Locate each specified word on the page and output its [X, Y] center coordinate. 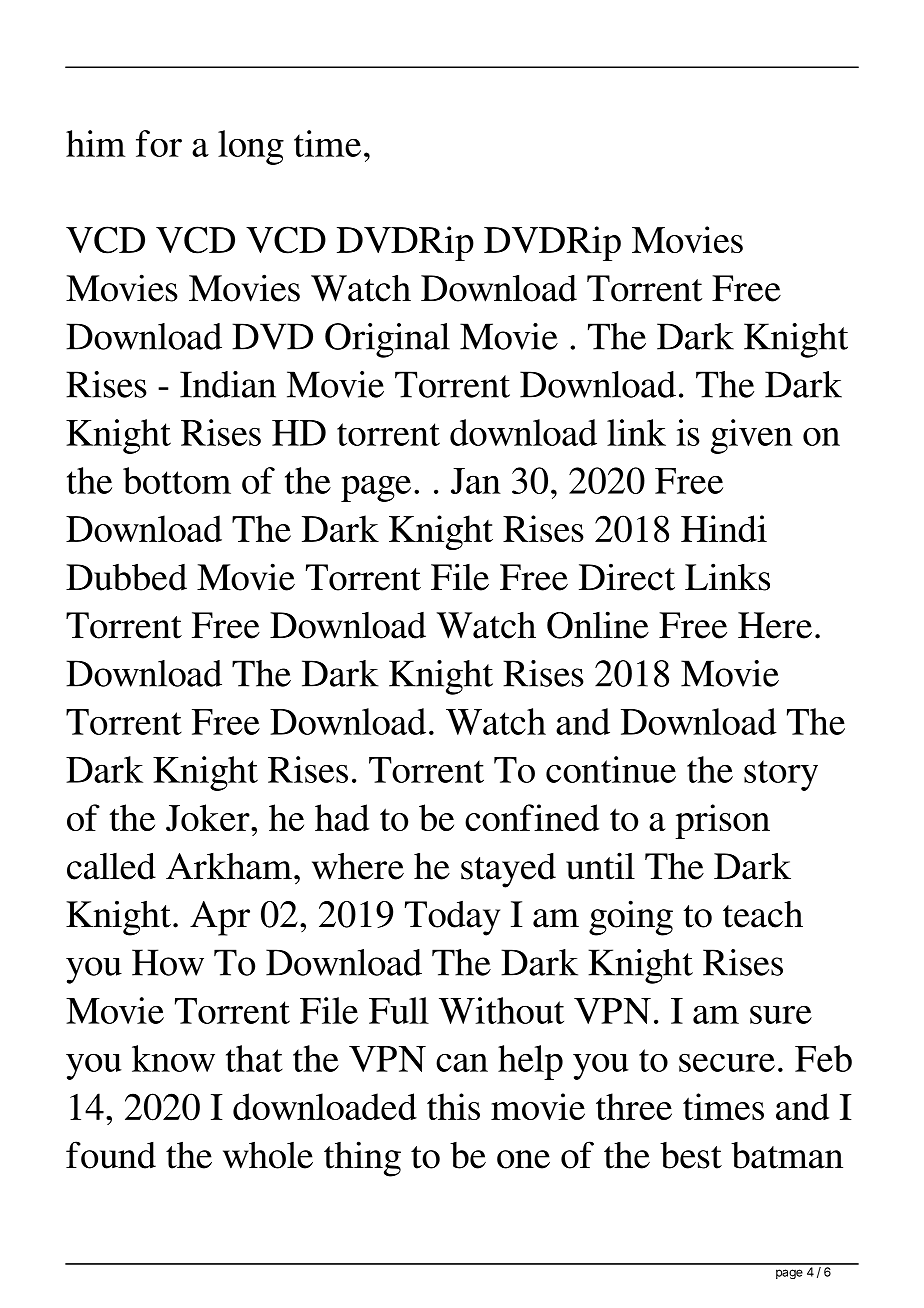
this [453, 1106]
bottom [177, 480]
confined [532, 817]
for [159, 143]
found [111, 1155]
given [752, 436]
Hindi [724, 528]
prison [722, 821]
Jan [476, 481]
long [251, 147]
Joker [209, 818]
